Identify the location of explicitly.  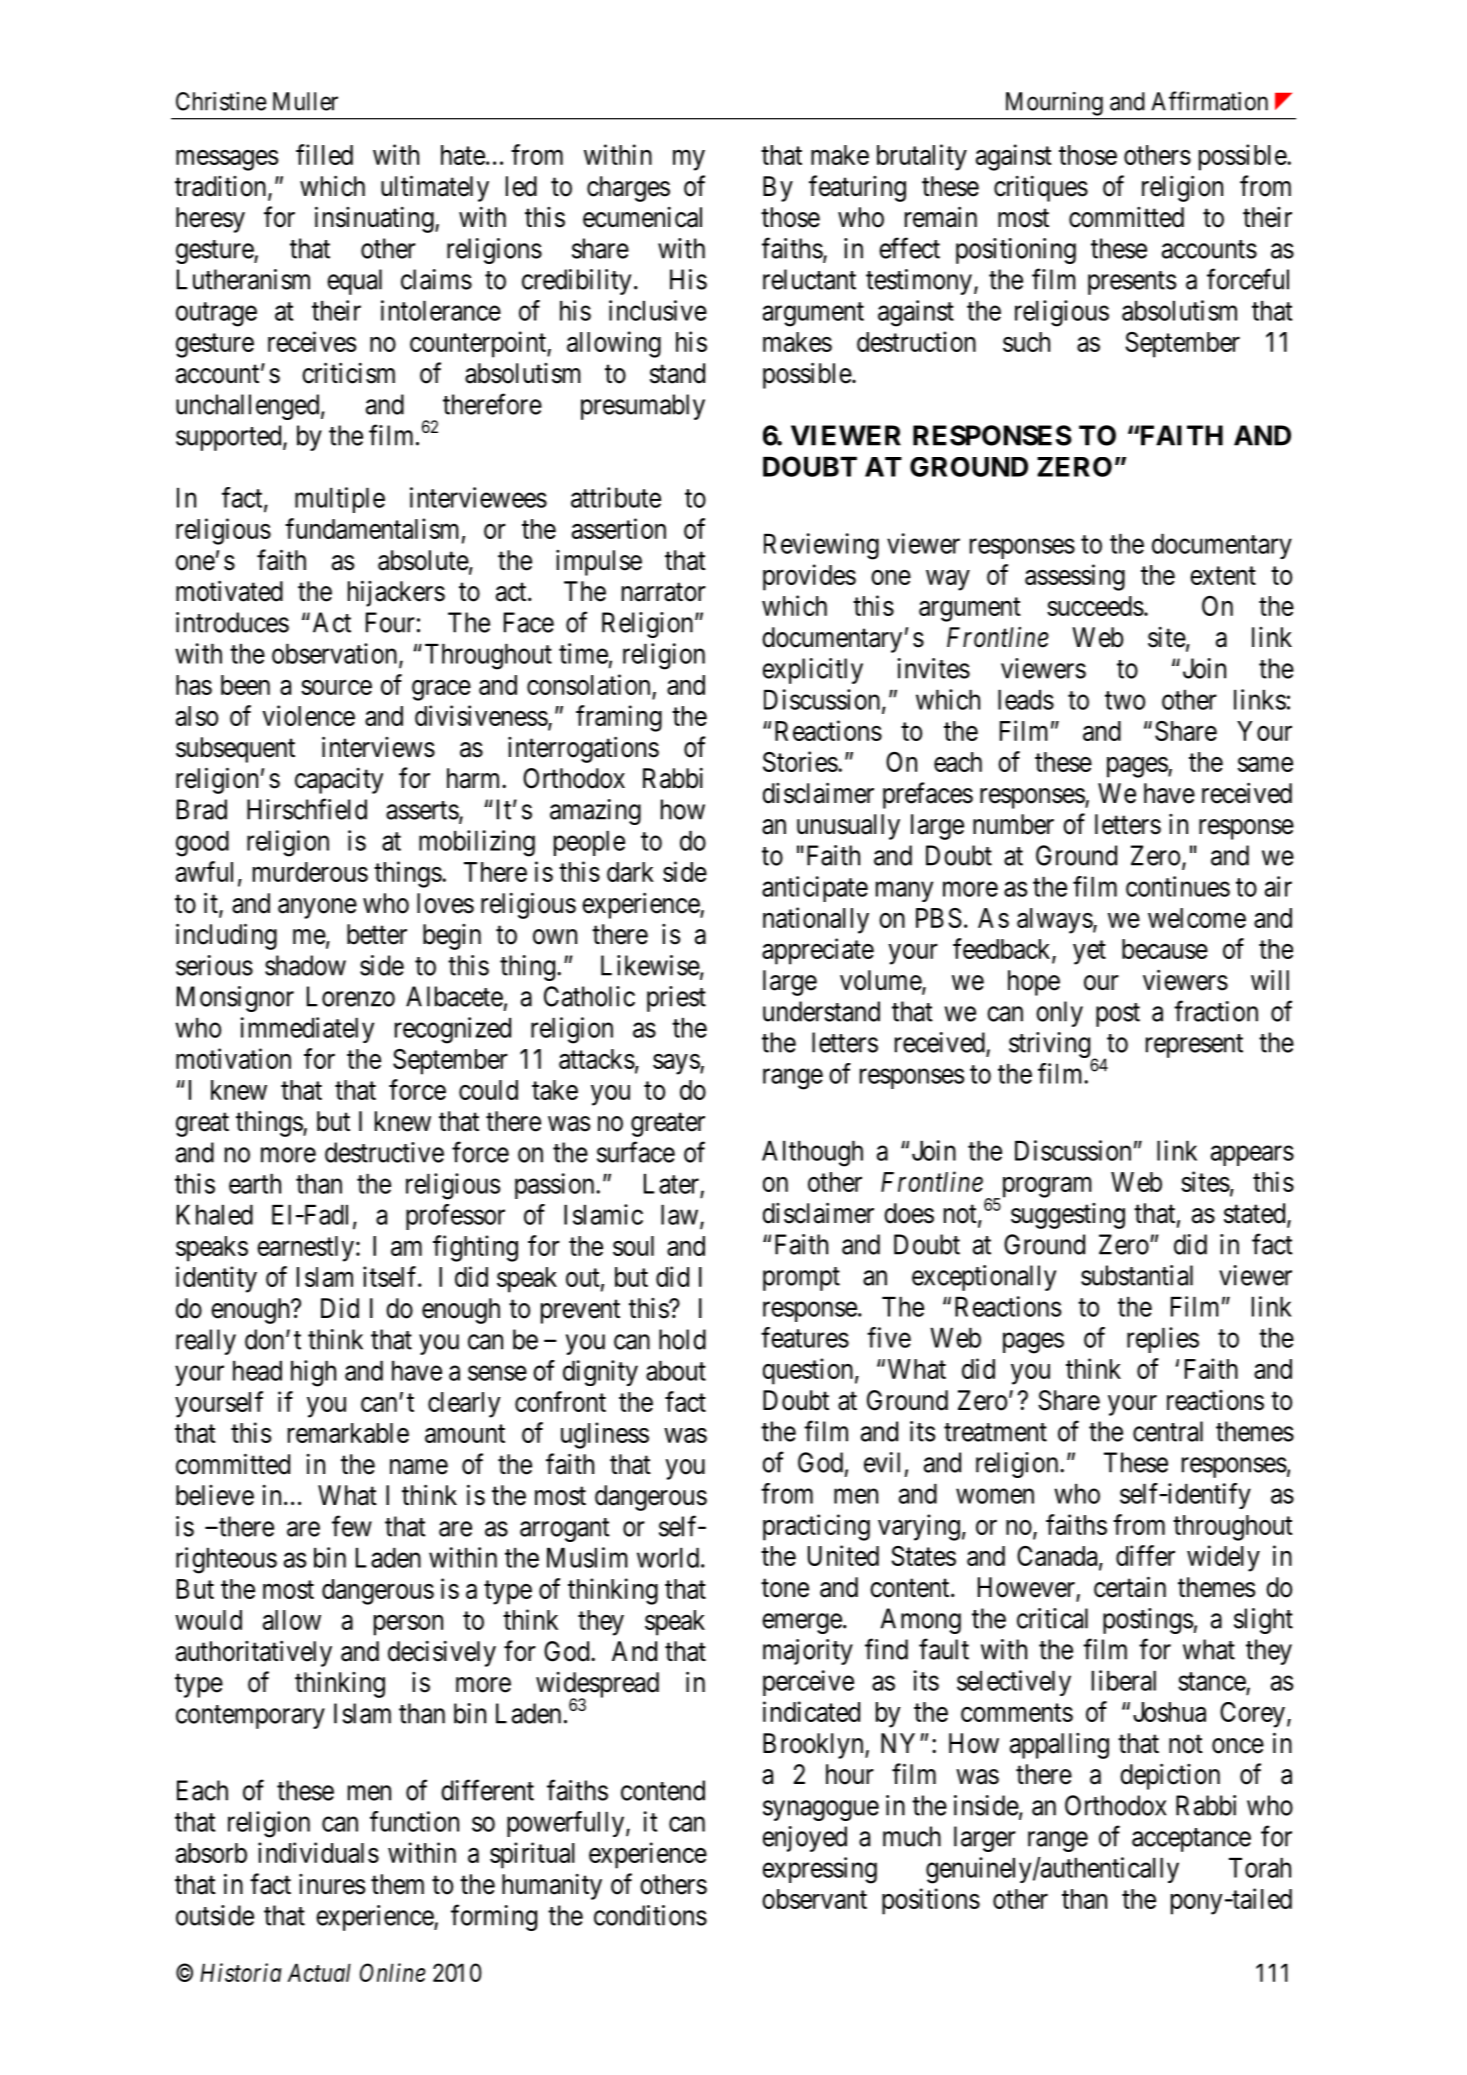
(813, 671).
